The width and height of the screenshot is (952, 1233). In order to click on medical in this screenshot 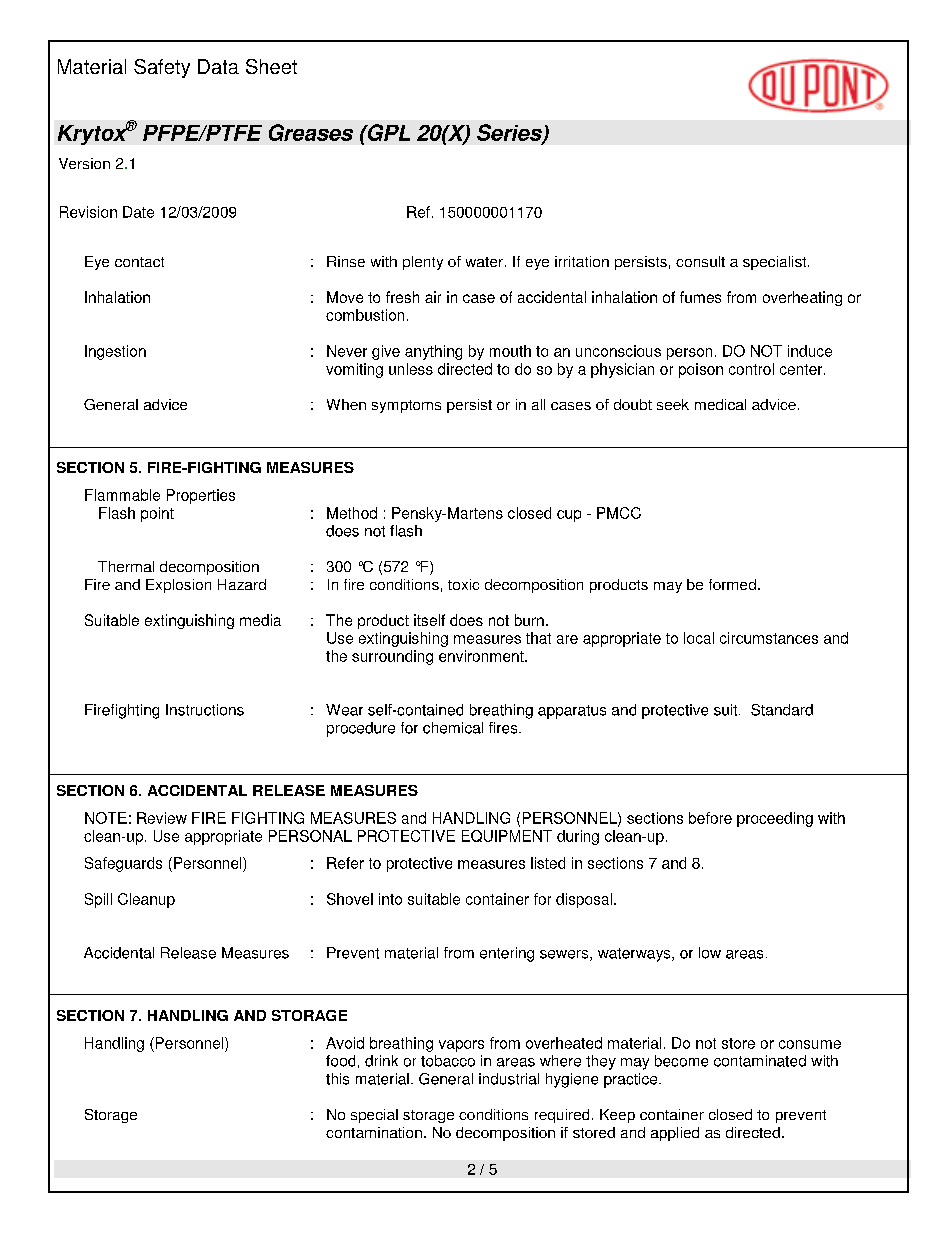, I will do `click(720, 404)`.
